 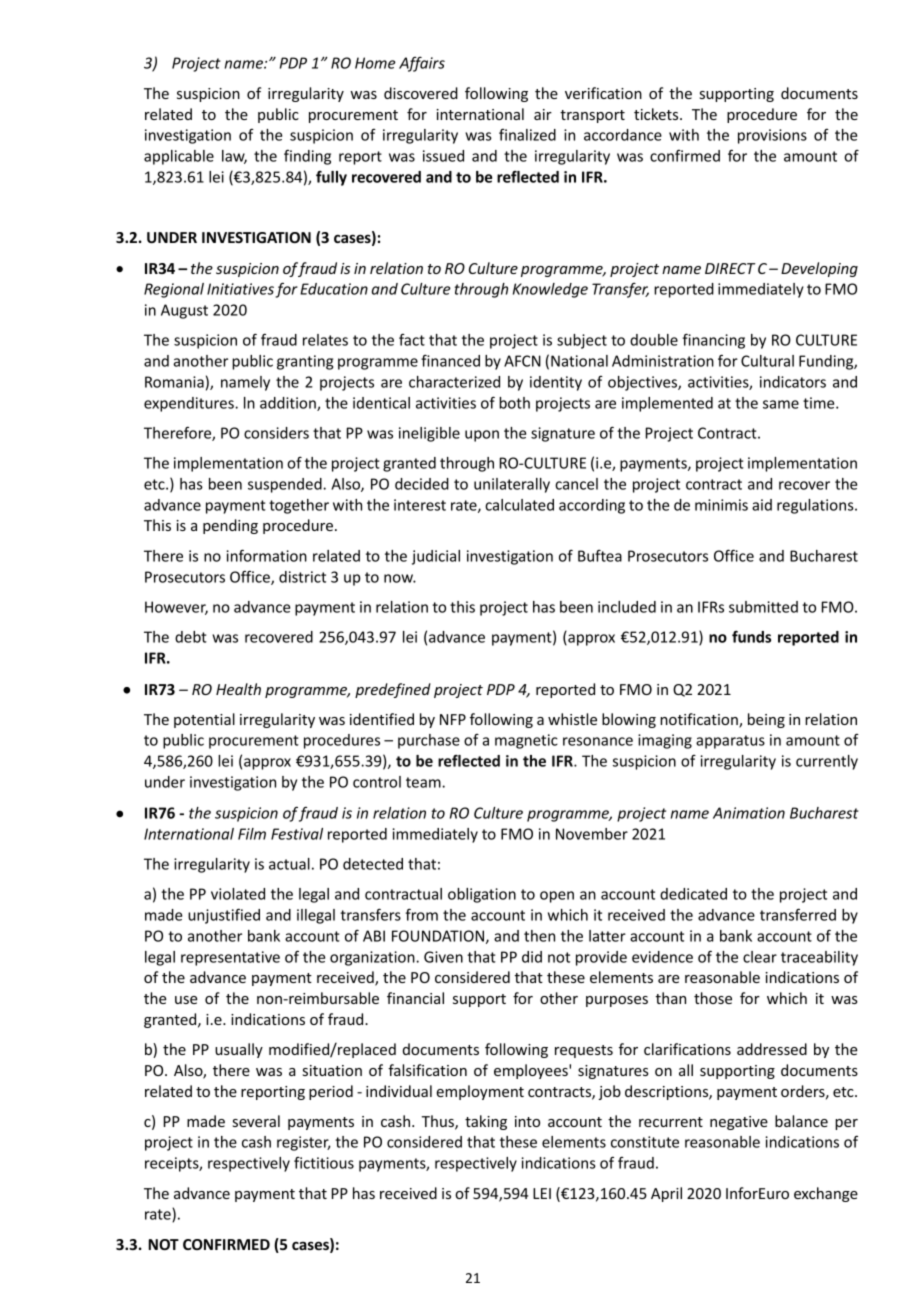 I want to click on judicial, so click(x=436, y=557).
